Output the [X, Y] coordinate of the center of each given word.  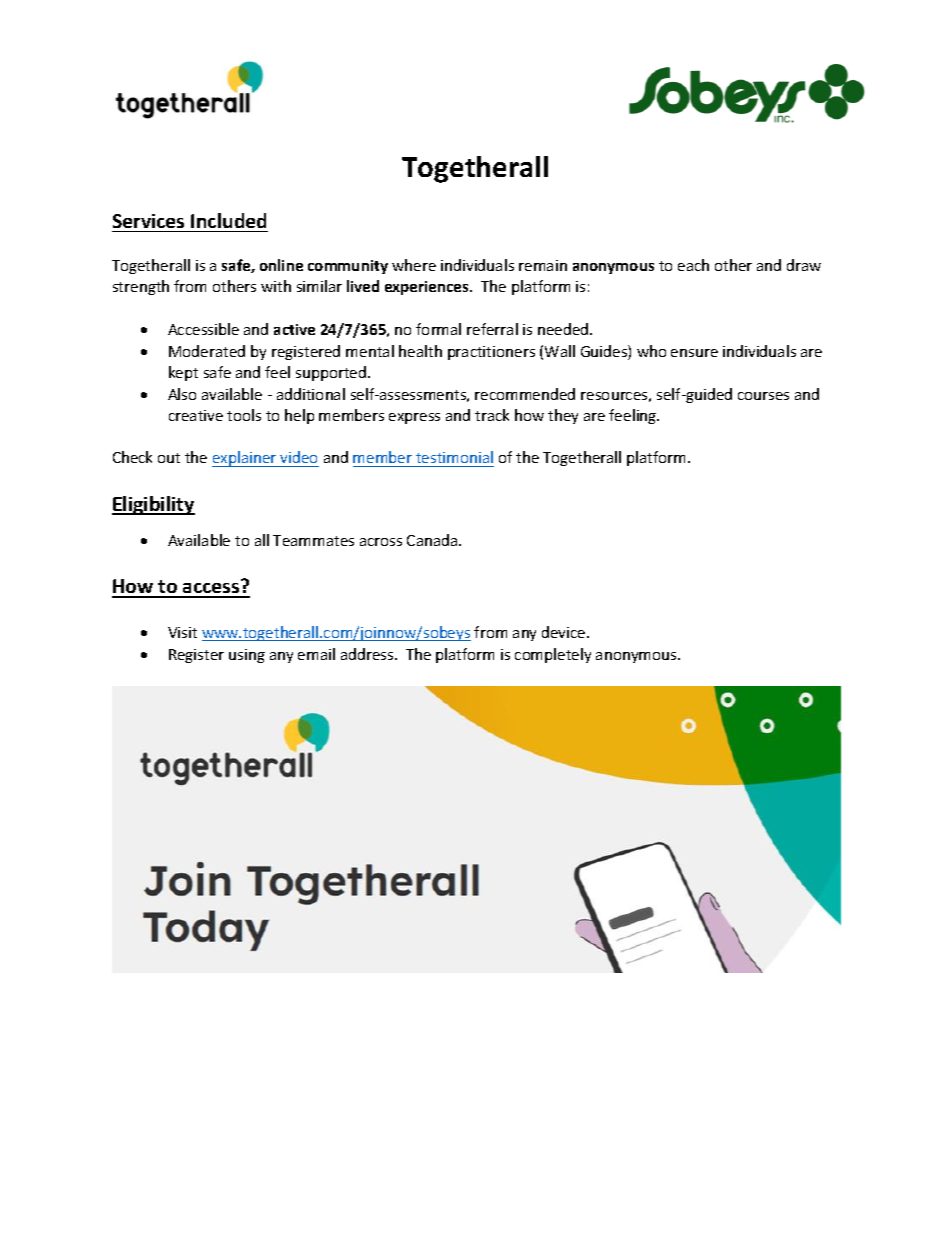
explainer [245, 459]
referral [492, 329]
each [693, 265]
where [414, 265]
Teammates [313, 540]
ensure [694, 353]
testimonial [454, 457]
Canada [433, 540]
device [565, 632]
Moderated [207, 351]
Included [228, 220]
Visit [182, 632]
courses [763, 396]
